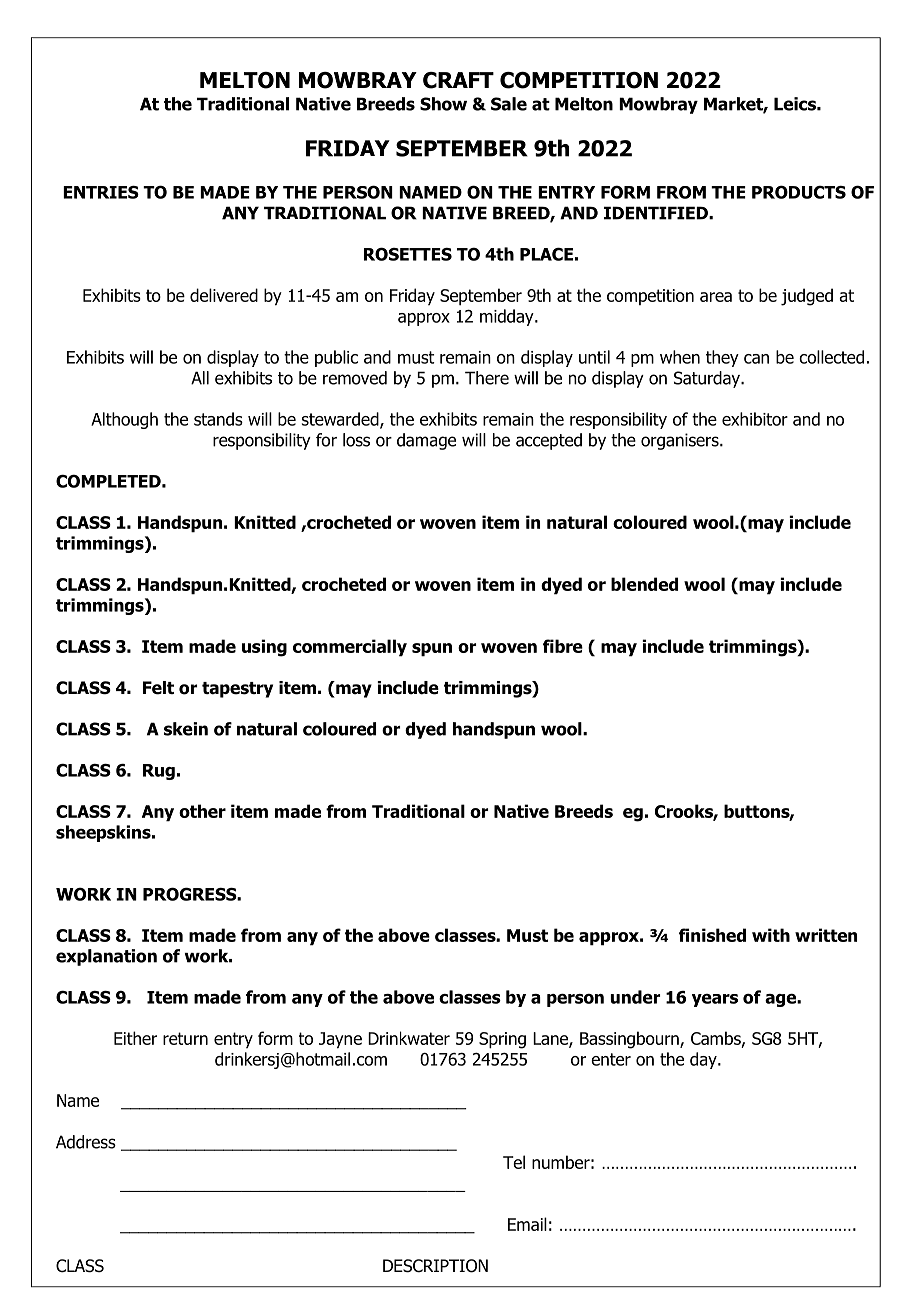  I want to click on ENTRIES, so click(101, 192).
